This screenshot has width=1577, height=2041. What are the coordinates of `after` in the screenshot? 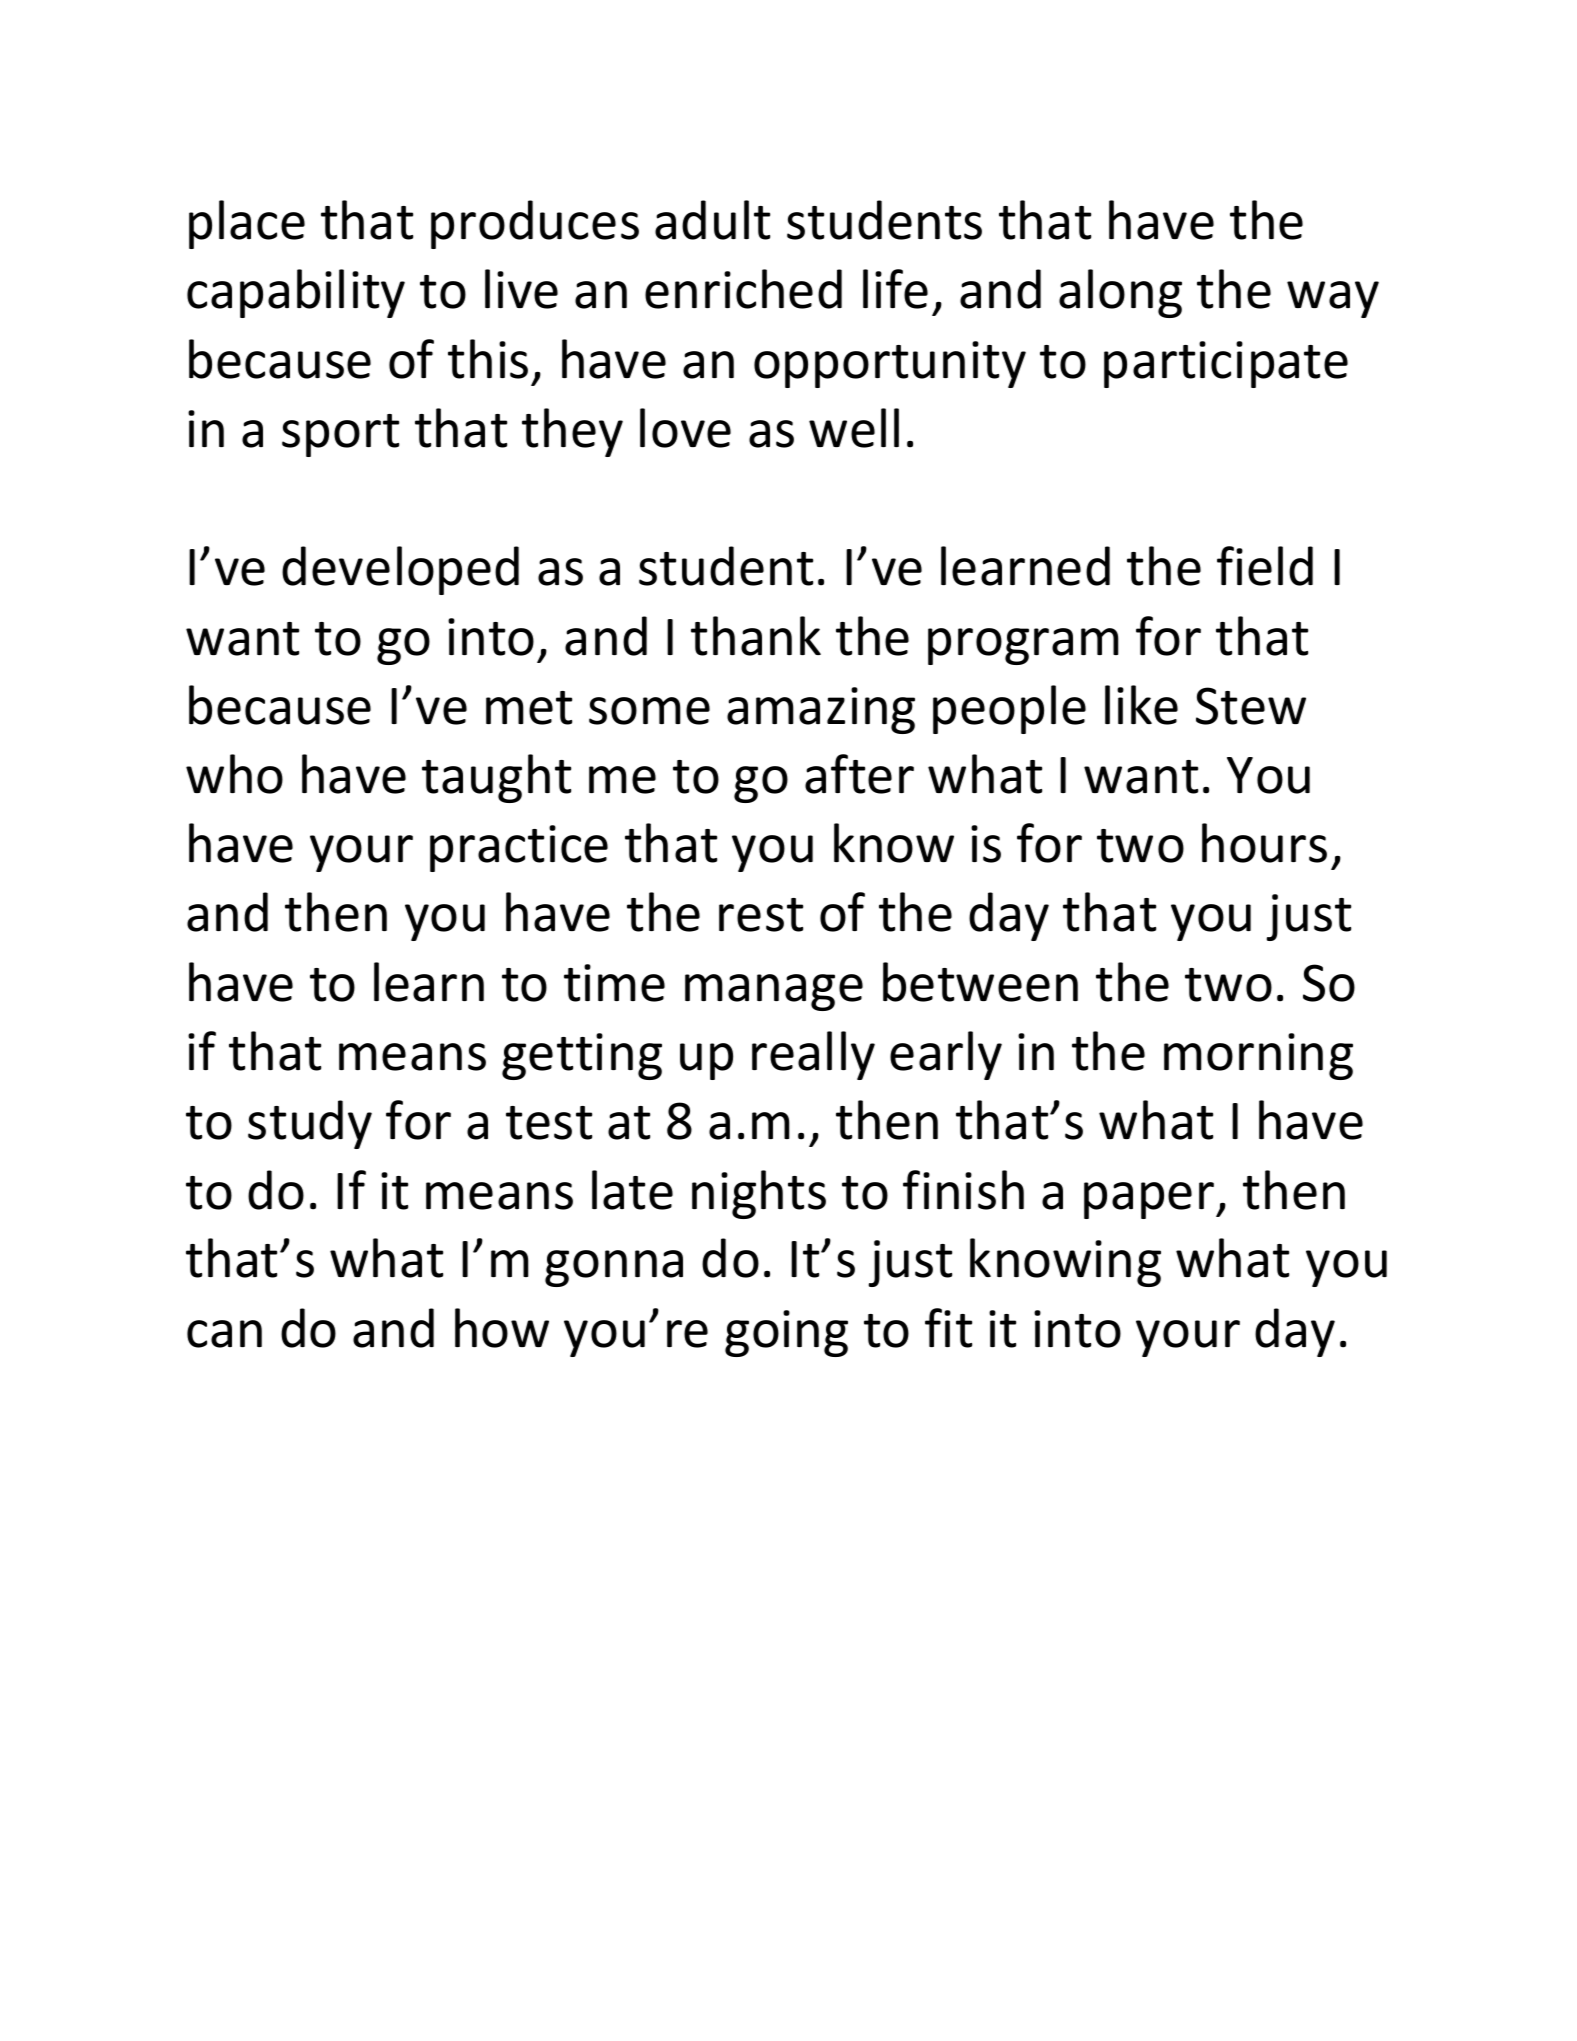 It's located at (859, 774).
